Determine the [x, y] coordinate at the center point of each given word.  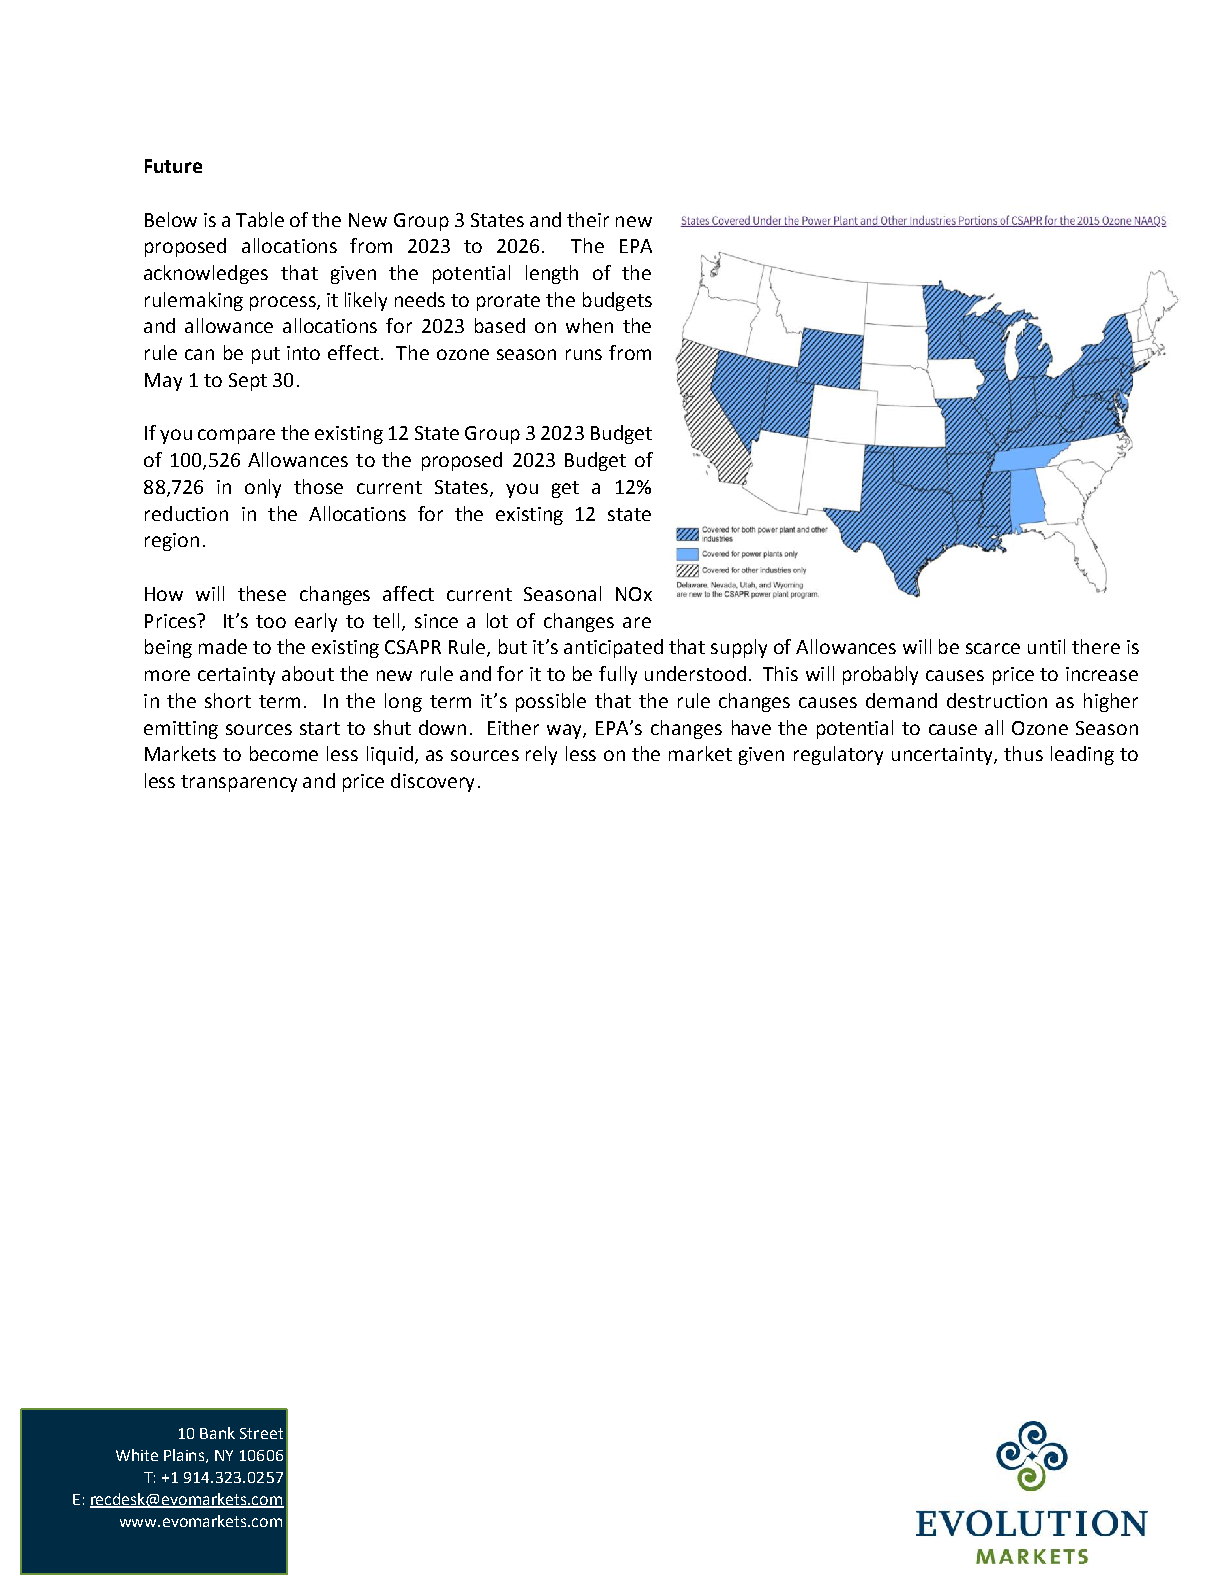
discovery [432, 782]
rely [541, 755]
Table [260, 219]
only [263, 488]
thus [1023, 753]
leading [1082, 755]
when [589, 325]
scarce [993, 648]
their [588, 219]
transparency [239, 783]
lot [497, 620]
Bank [217, 1433]
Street [261, 1433]
